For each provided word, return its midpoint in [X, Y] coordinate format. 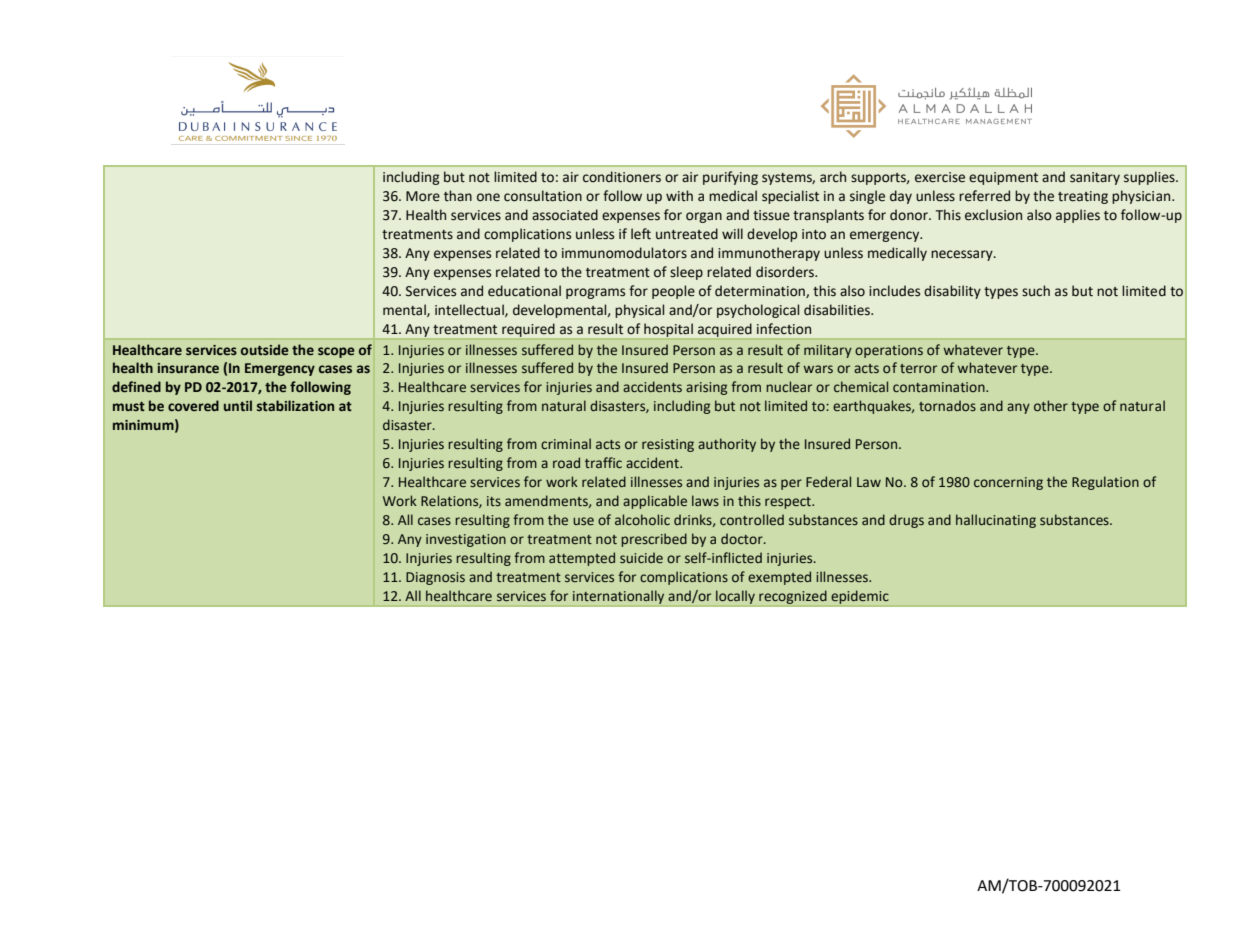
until [238, 405]
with [679, 195]
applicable [655, 502]
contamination [940, 387]
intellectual [470, 310]
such [1036, 291]
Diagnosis [435, 578]
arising [706, 388]
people [673, 292]
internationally [619, 598]
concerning [1008, 483]
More [423, 196]
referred [984, 196]
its [494, 501]
